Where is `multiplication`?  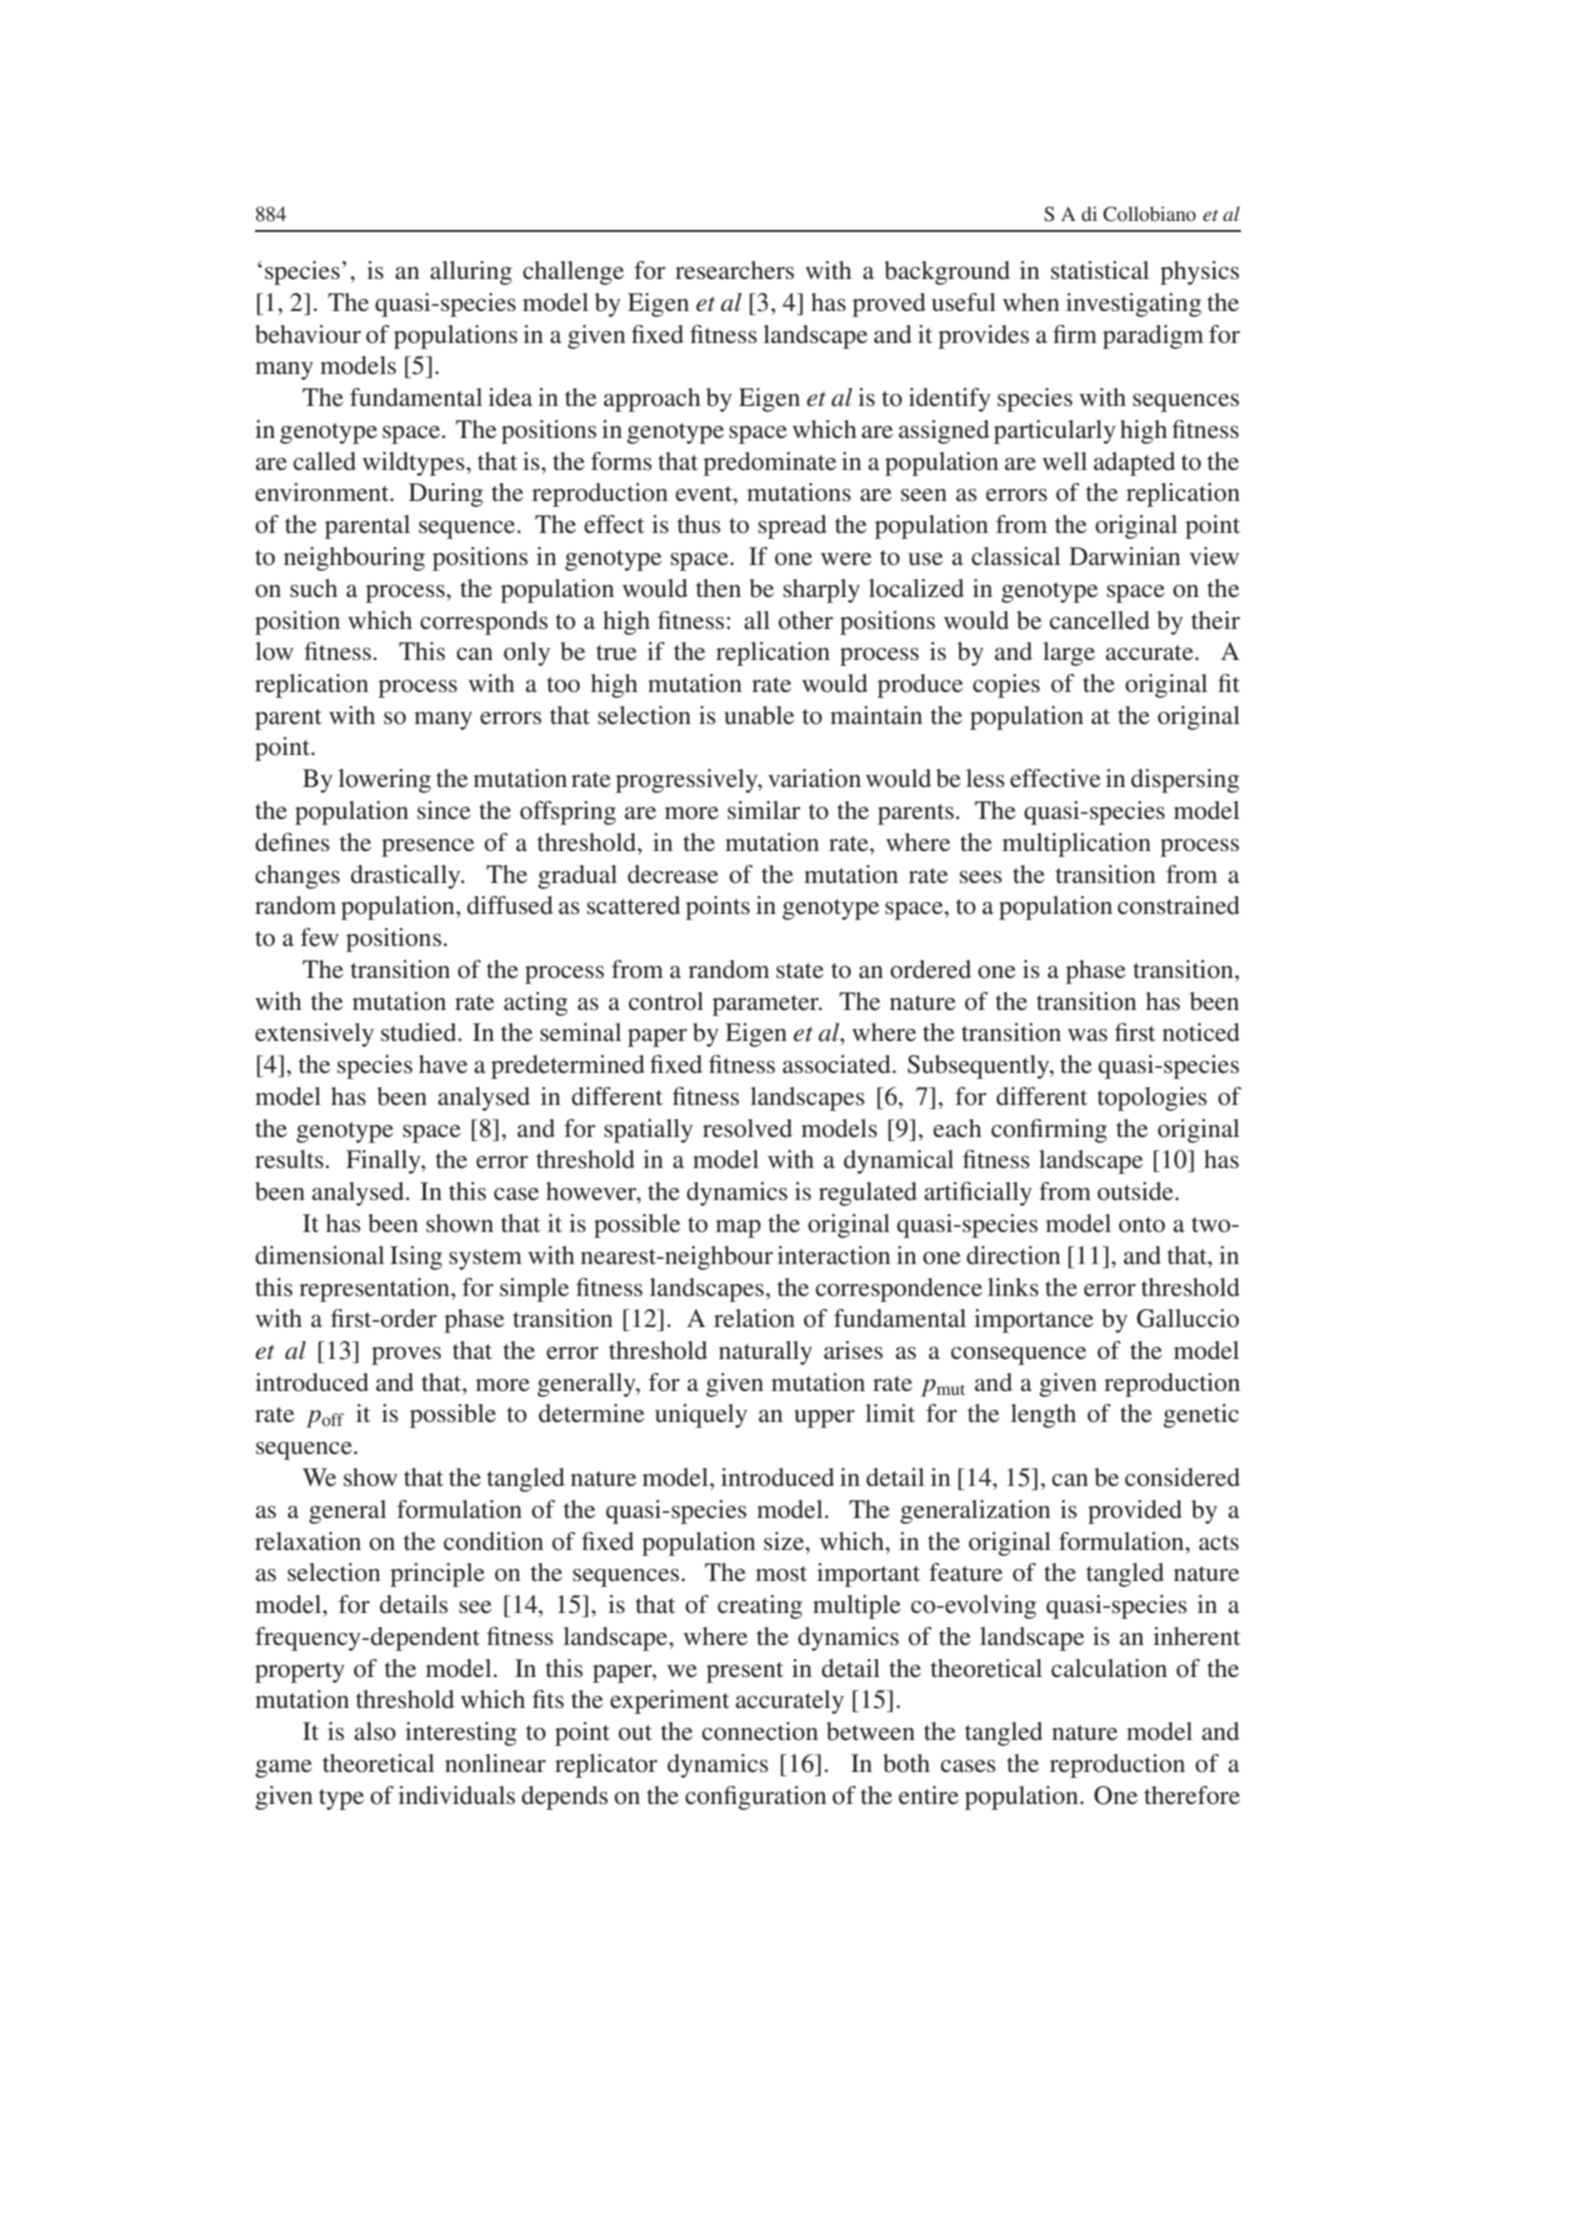 multiplication is located at coordinates (1076, 845).
